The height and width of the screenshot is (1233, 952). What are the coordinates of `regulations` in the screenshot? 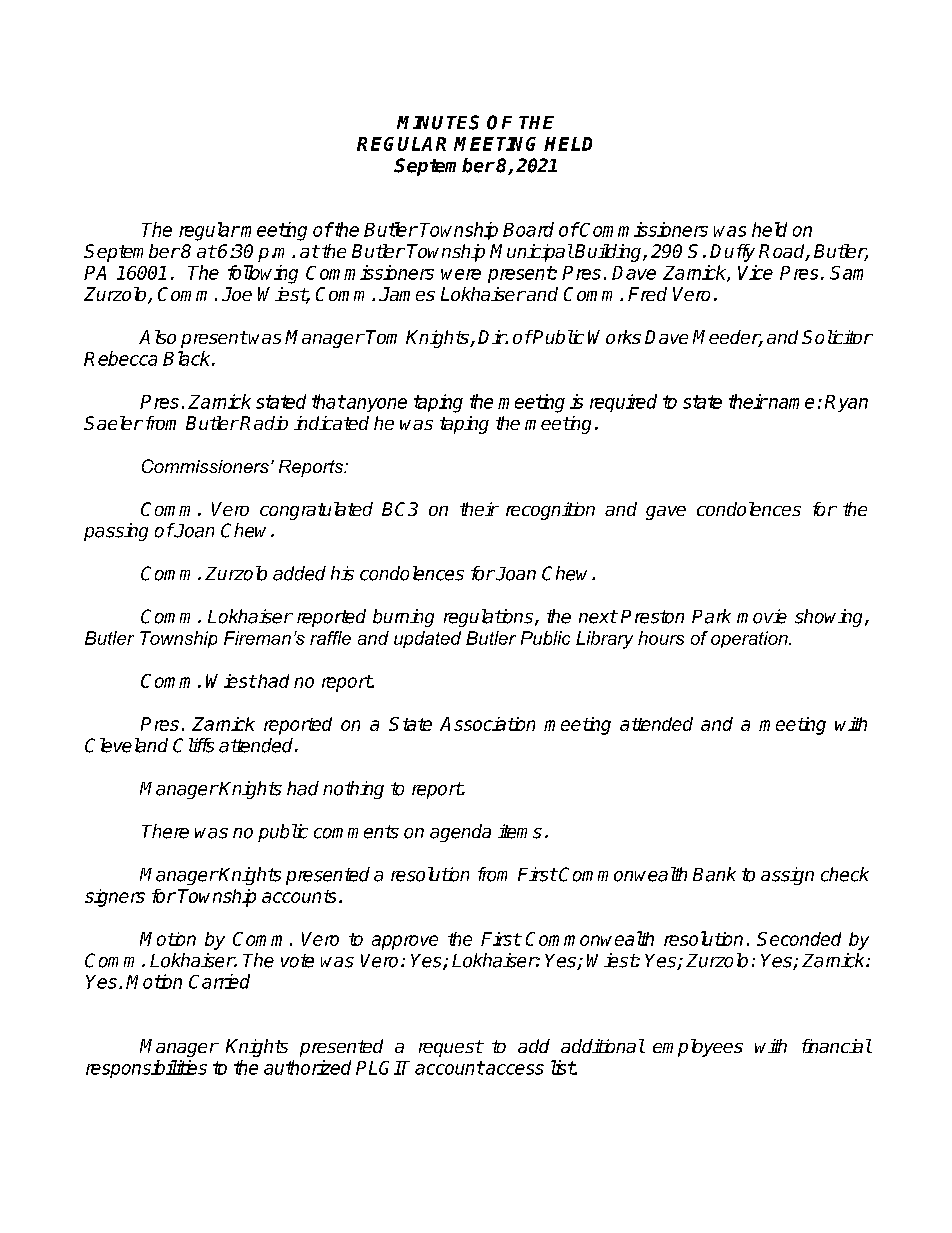 It's located at (490, 618).
